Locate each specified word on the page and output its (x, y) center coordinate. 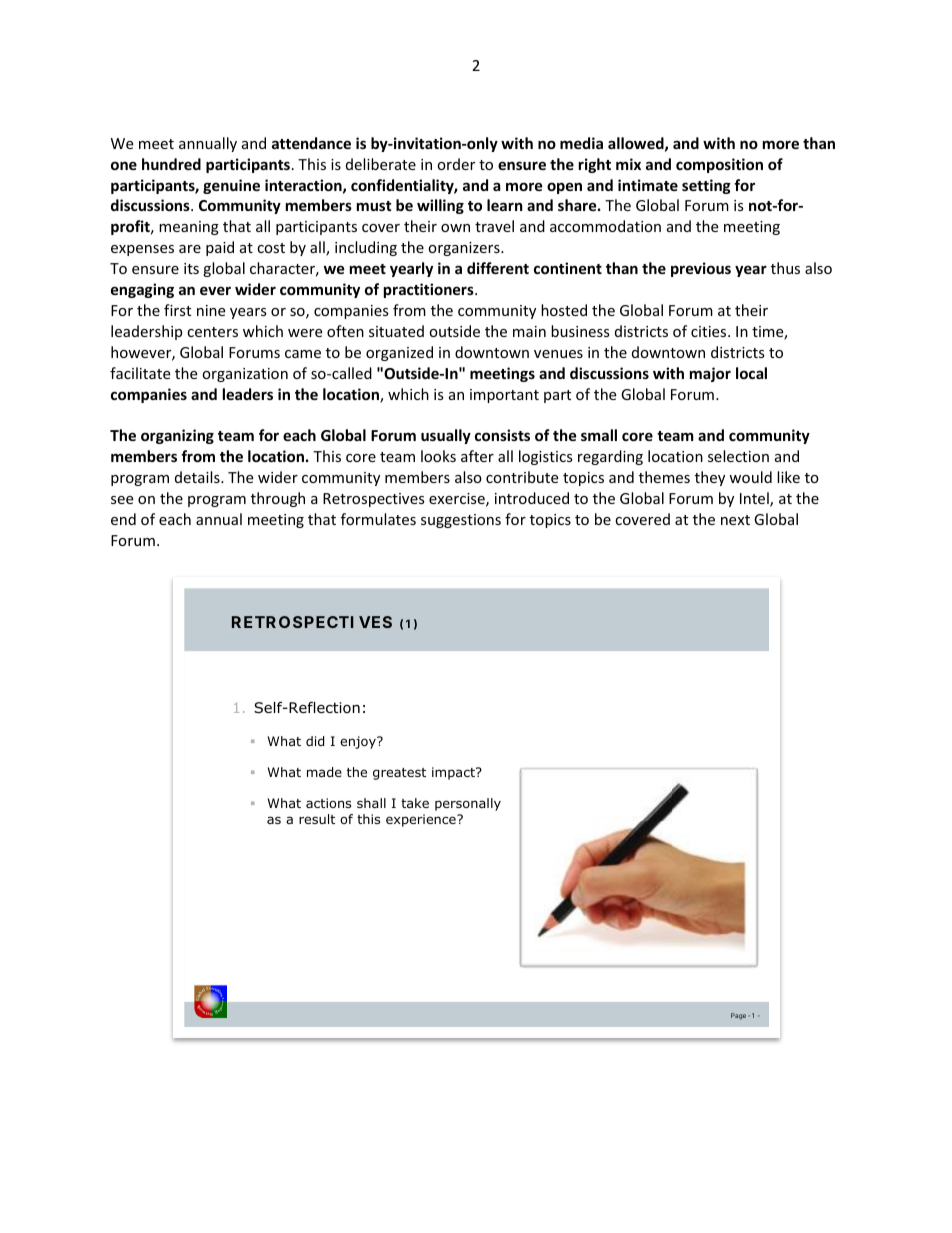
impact (454, 773)
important (504, 396)
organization (245, 375)
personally (468, 804)
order (456, 164)
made (324, 772)
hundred (171, 164)
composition (719, 165)
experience (422, 820)
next (735, 520)
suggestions (461, 521)
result (317, 819)
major (710, 374)
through (278, 499)
